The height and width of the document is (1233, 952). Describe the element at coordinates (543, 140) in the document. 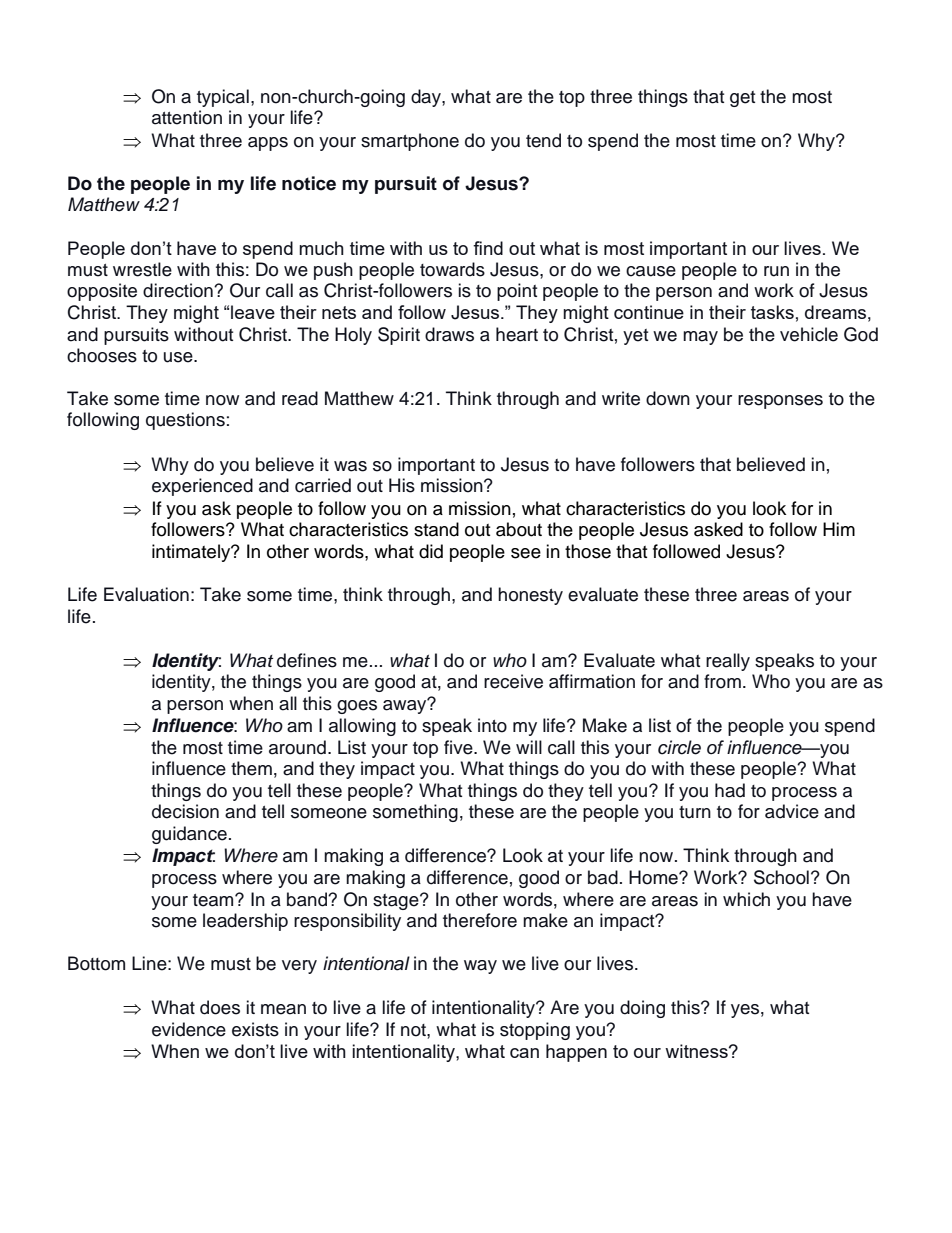

I see `tend` at that location.
